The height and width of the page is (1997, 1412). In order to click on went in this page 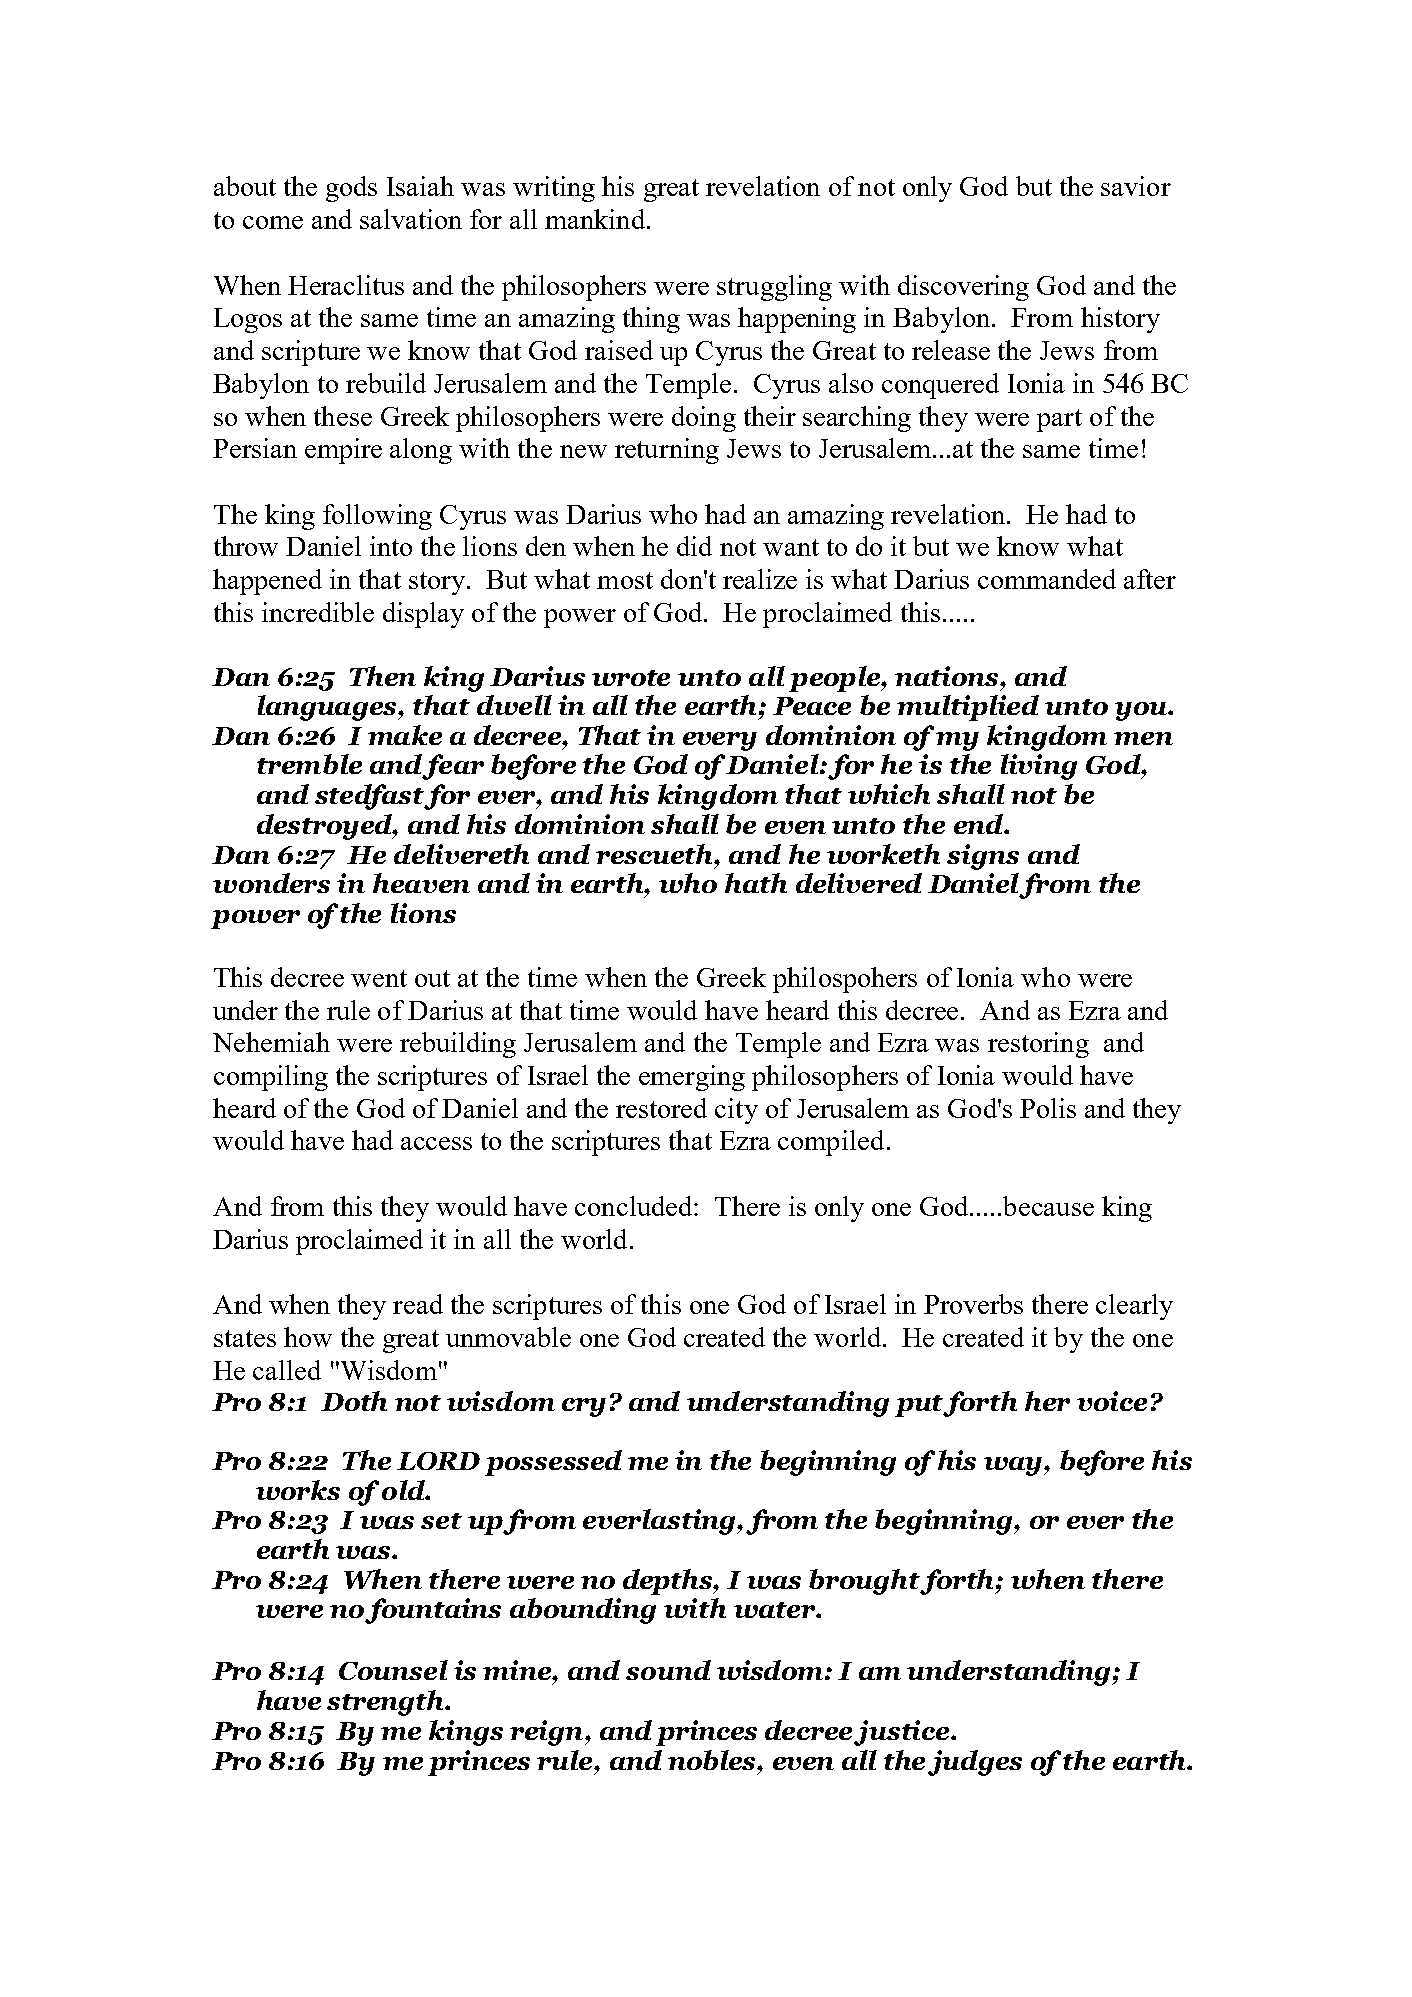, I will do `click(379, 978)`.
